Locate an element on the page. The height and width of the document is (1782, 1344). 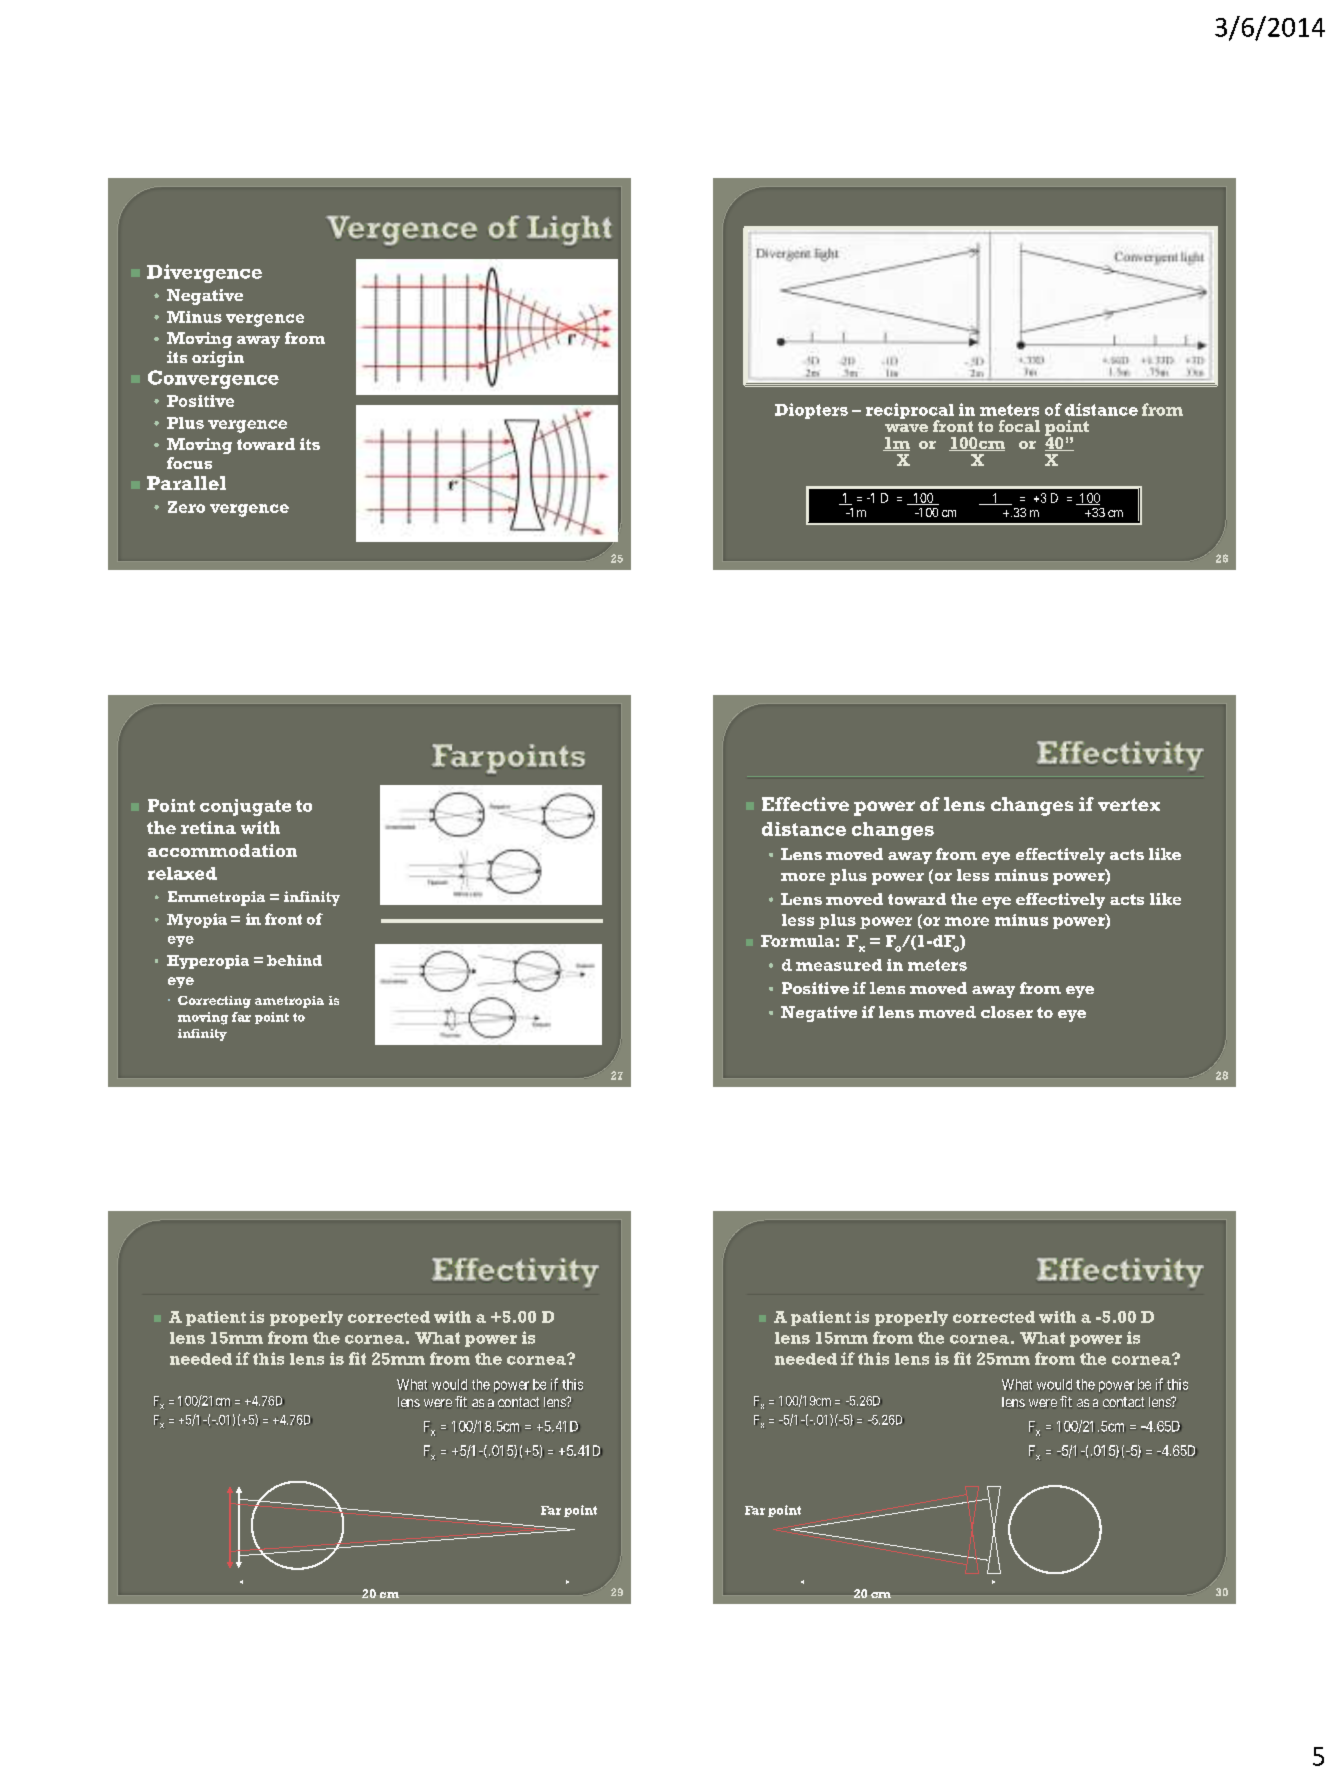
behind is located at coordinates (294, 960).
